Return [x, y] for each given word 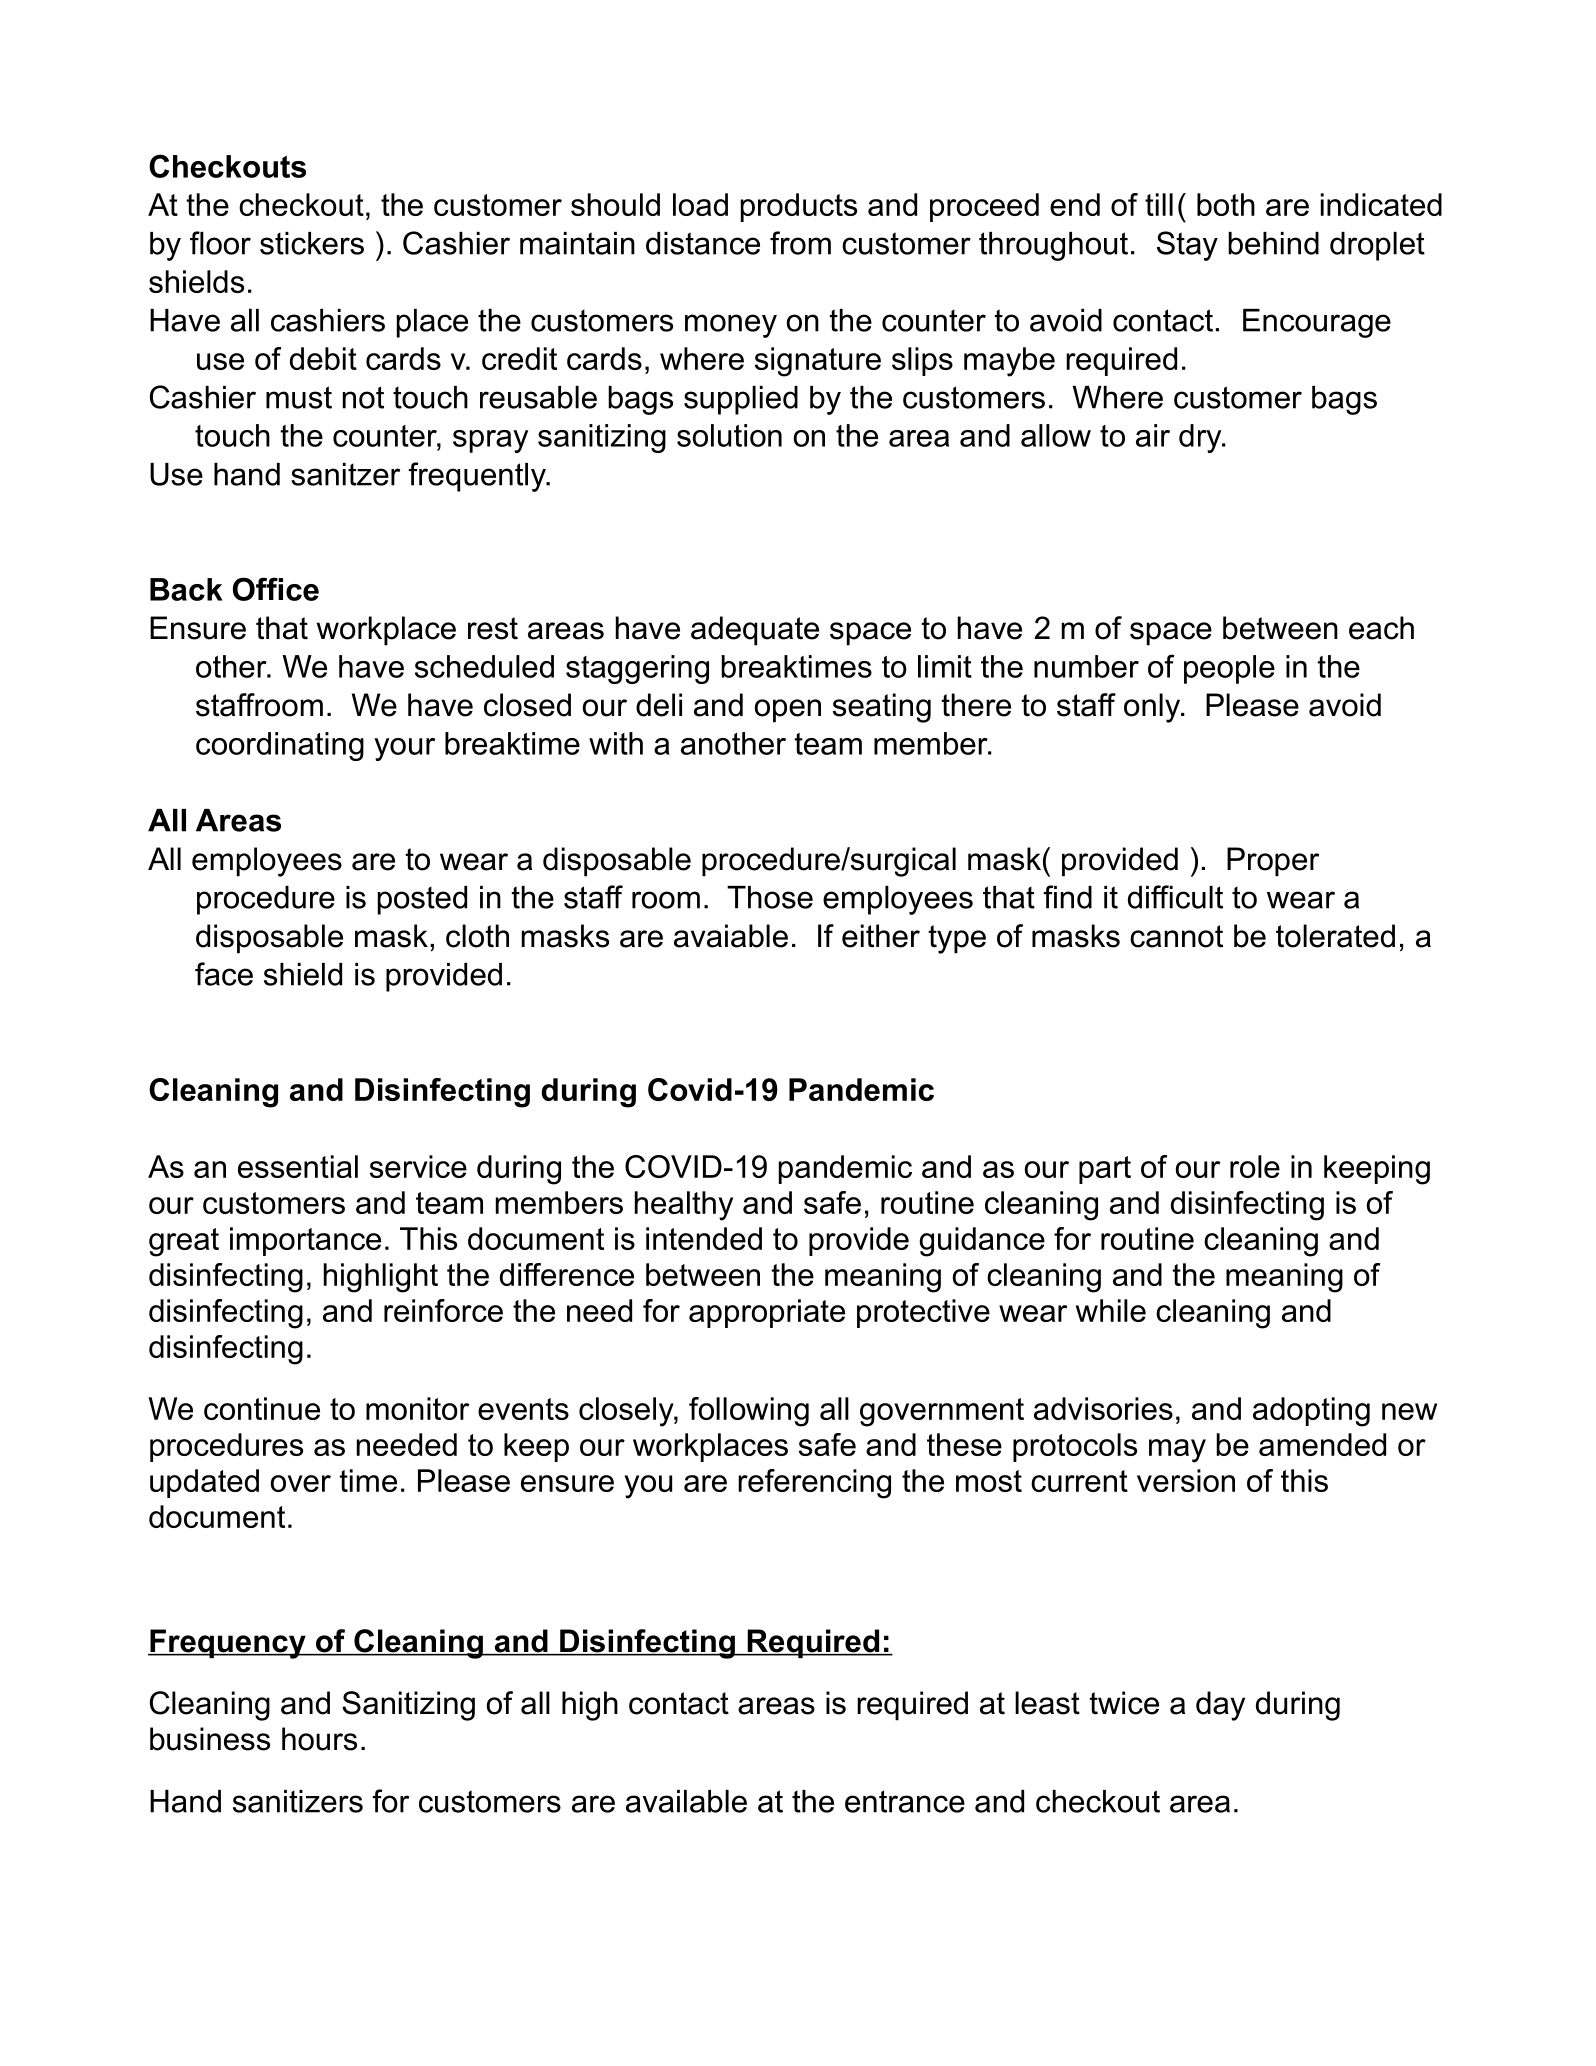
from [800, 243]
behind [1273, 243]
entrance [905, 1801]
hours [319, 1739]
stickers [312, 243]
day [1220, 1706]
